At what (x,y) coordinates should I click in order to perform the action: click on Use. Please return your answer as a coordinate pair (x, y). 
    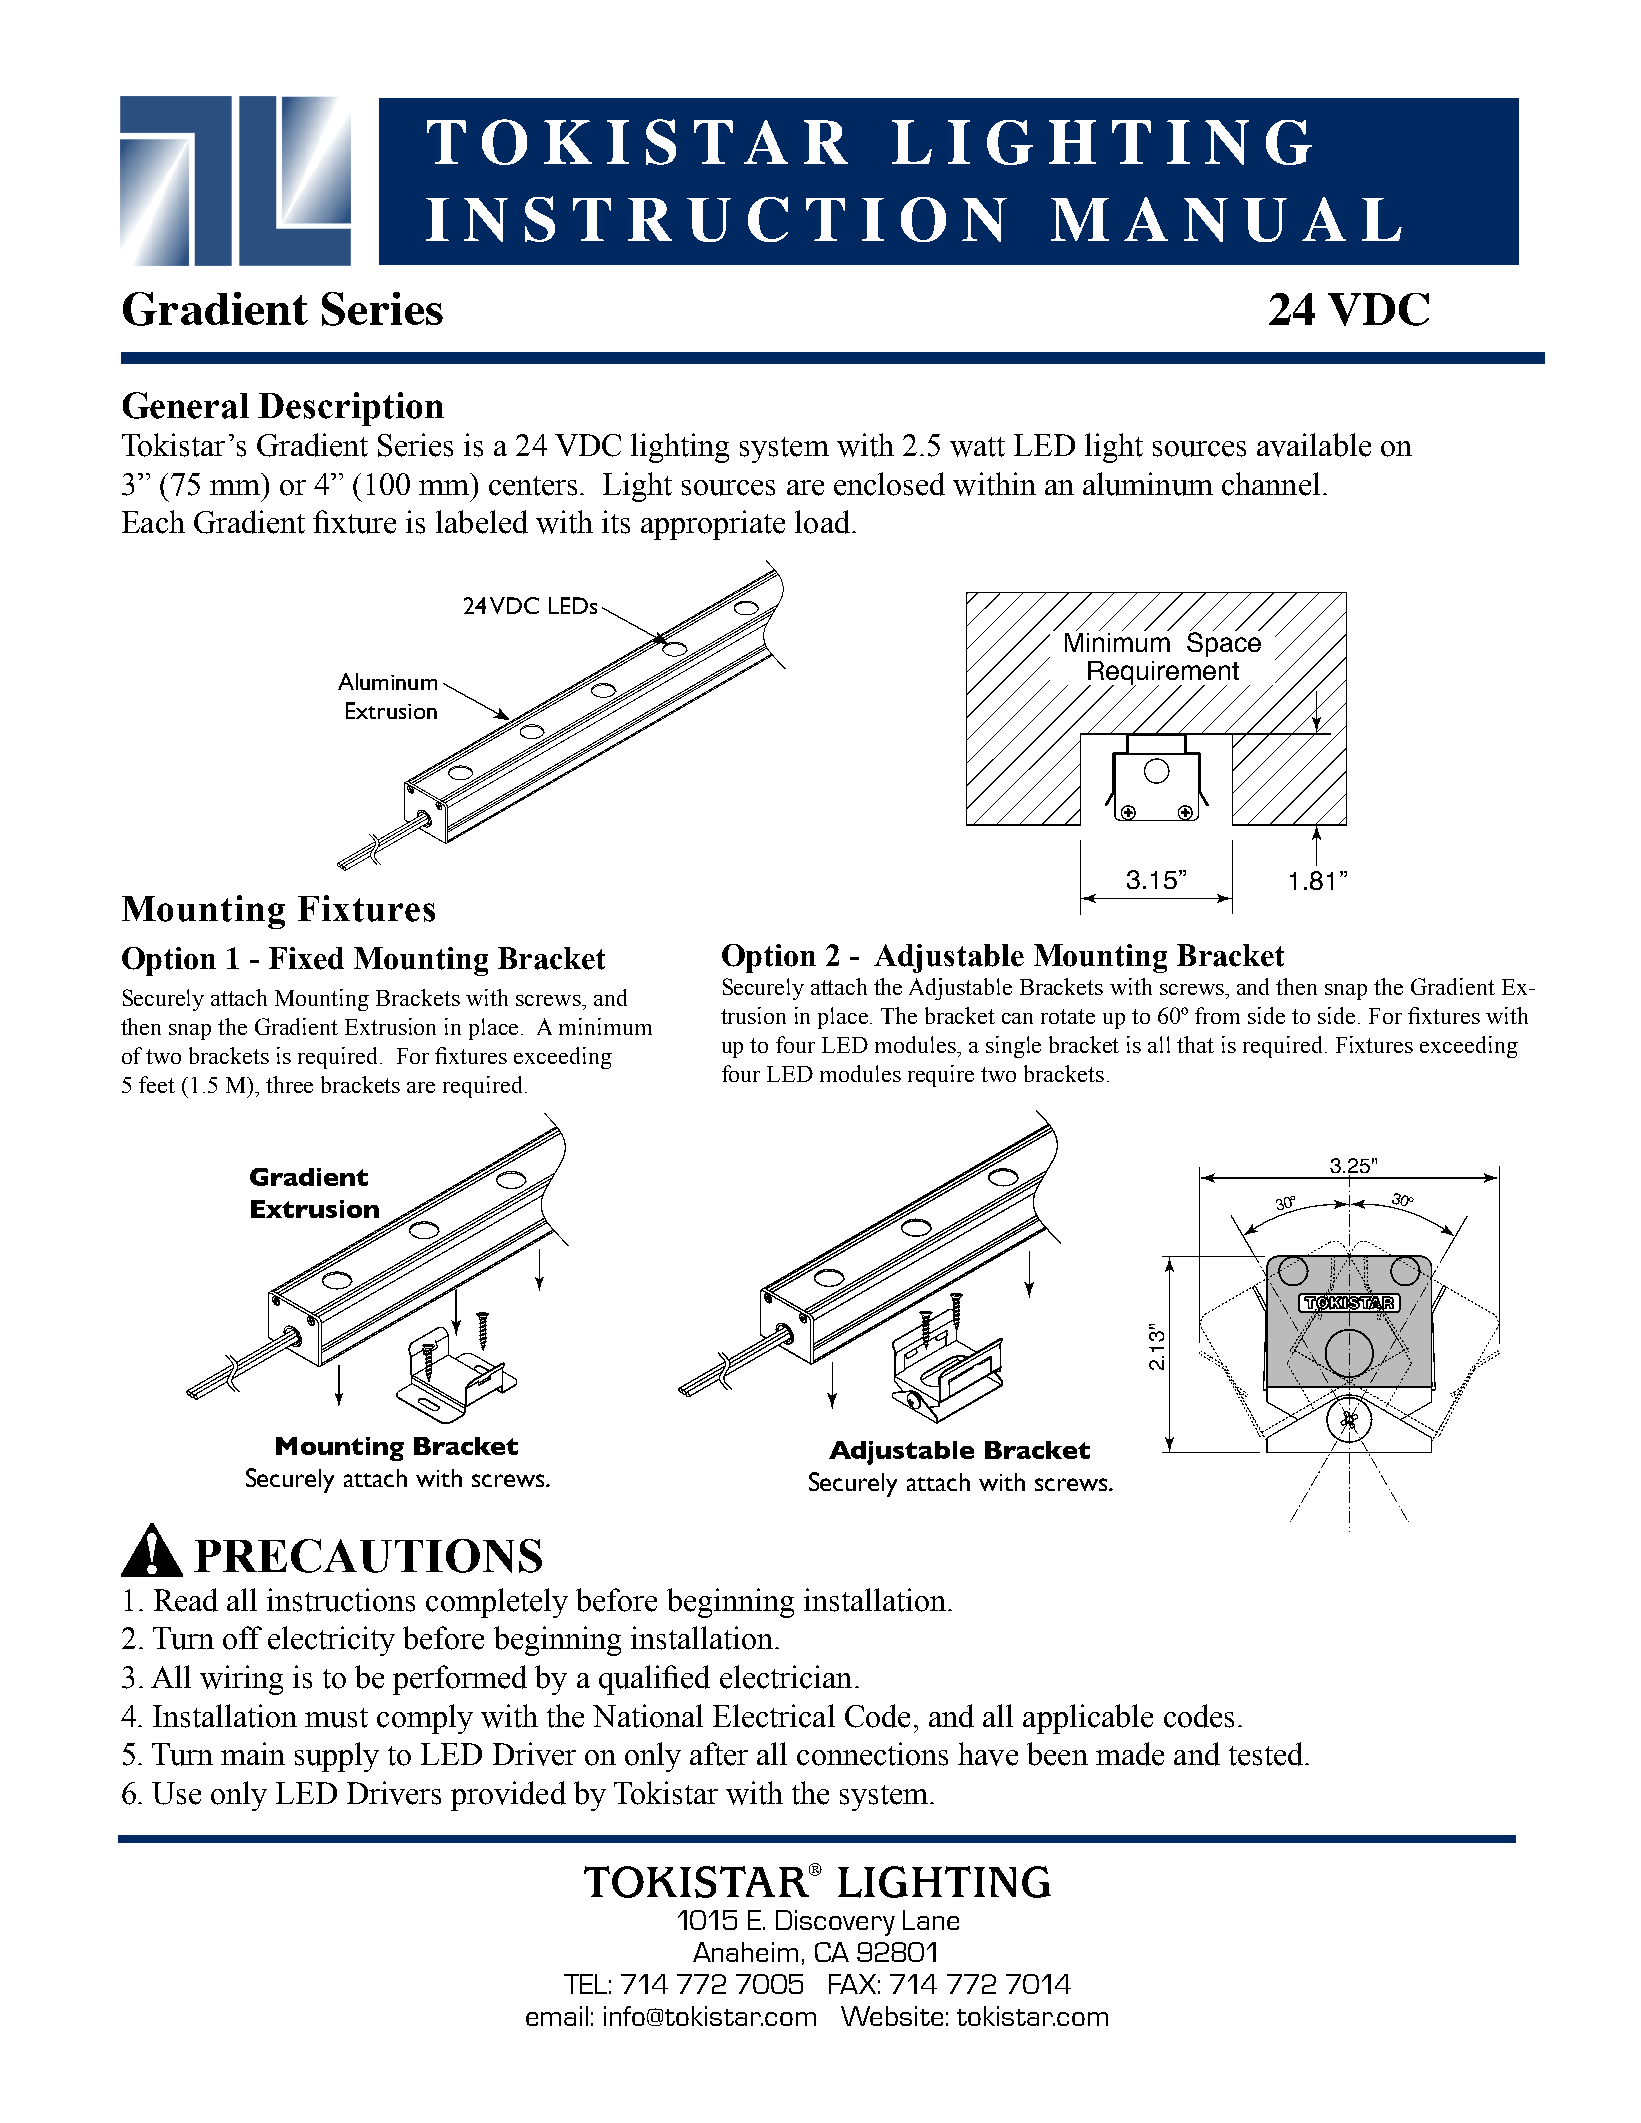
    Looking at the image, I should click on (176, 1793).
